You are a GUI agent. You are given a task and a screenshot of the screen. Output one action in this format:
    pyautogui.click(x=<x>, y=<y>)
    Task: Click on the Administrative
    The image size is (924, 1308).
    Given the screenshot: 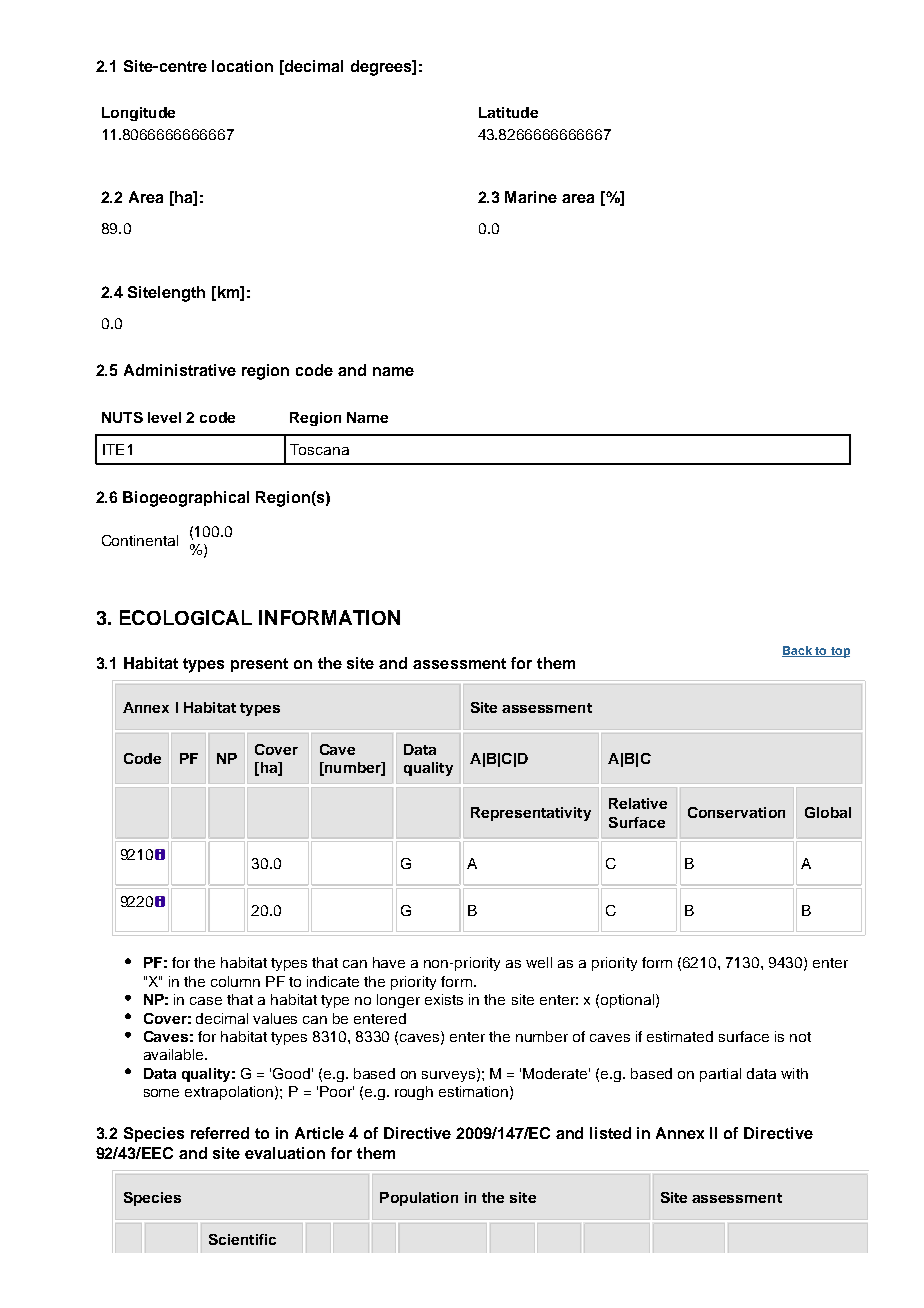 What is the action you would take?
    pyautogui.click(x=180, y=370)
